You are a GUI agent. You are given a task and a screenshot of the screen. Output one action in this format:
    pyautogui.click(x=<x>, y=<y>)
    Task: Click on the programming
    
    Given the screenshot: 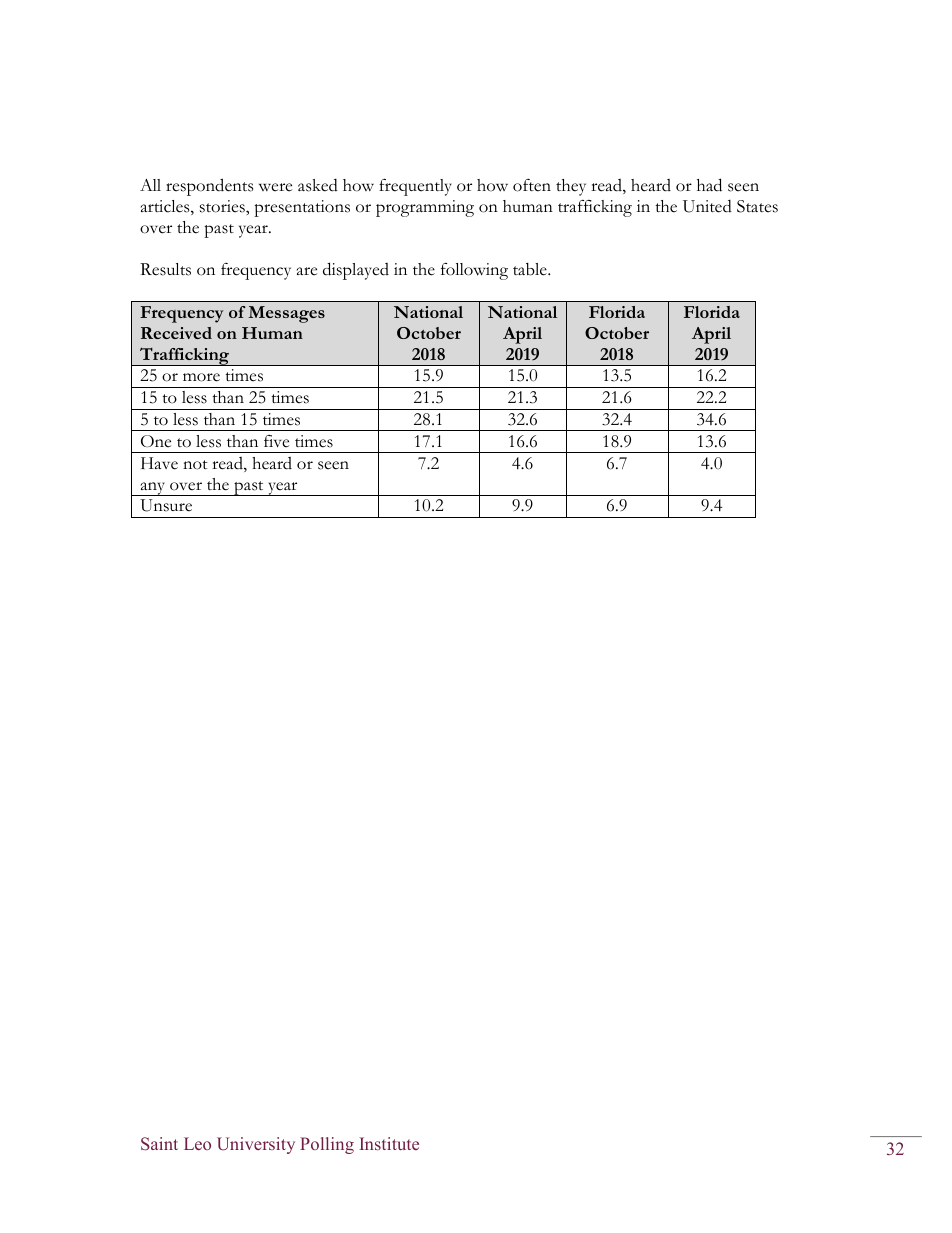 What is the action you would take?
    pyautogui.click(x=425, y=208)
